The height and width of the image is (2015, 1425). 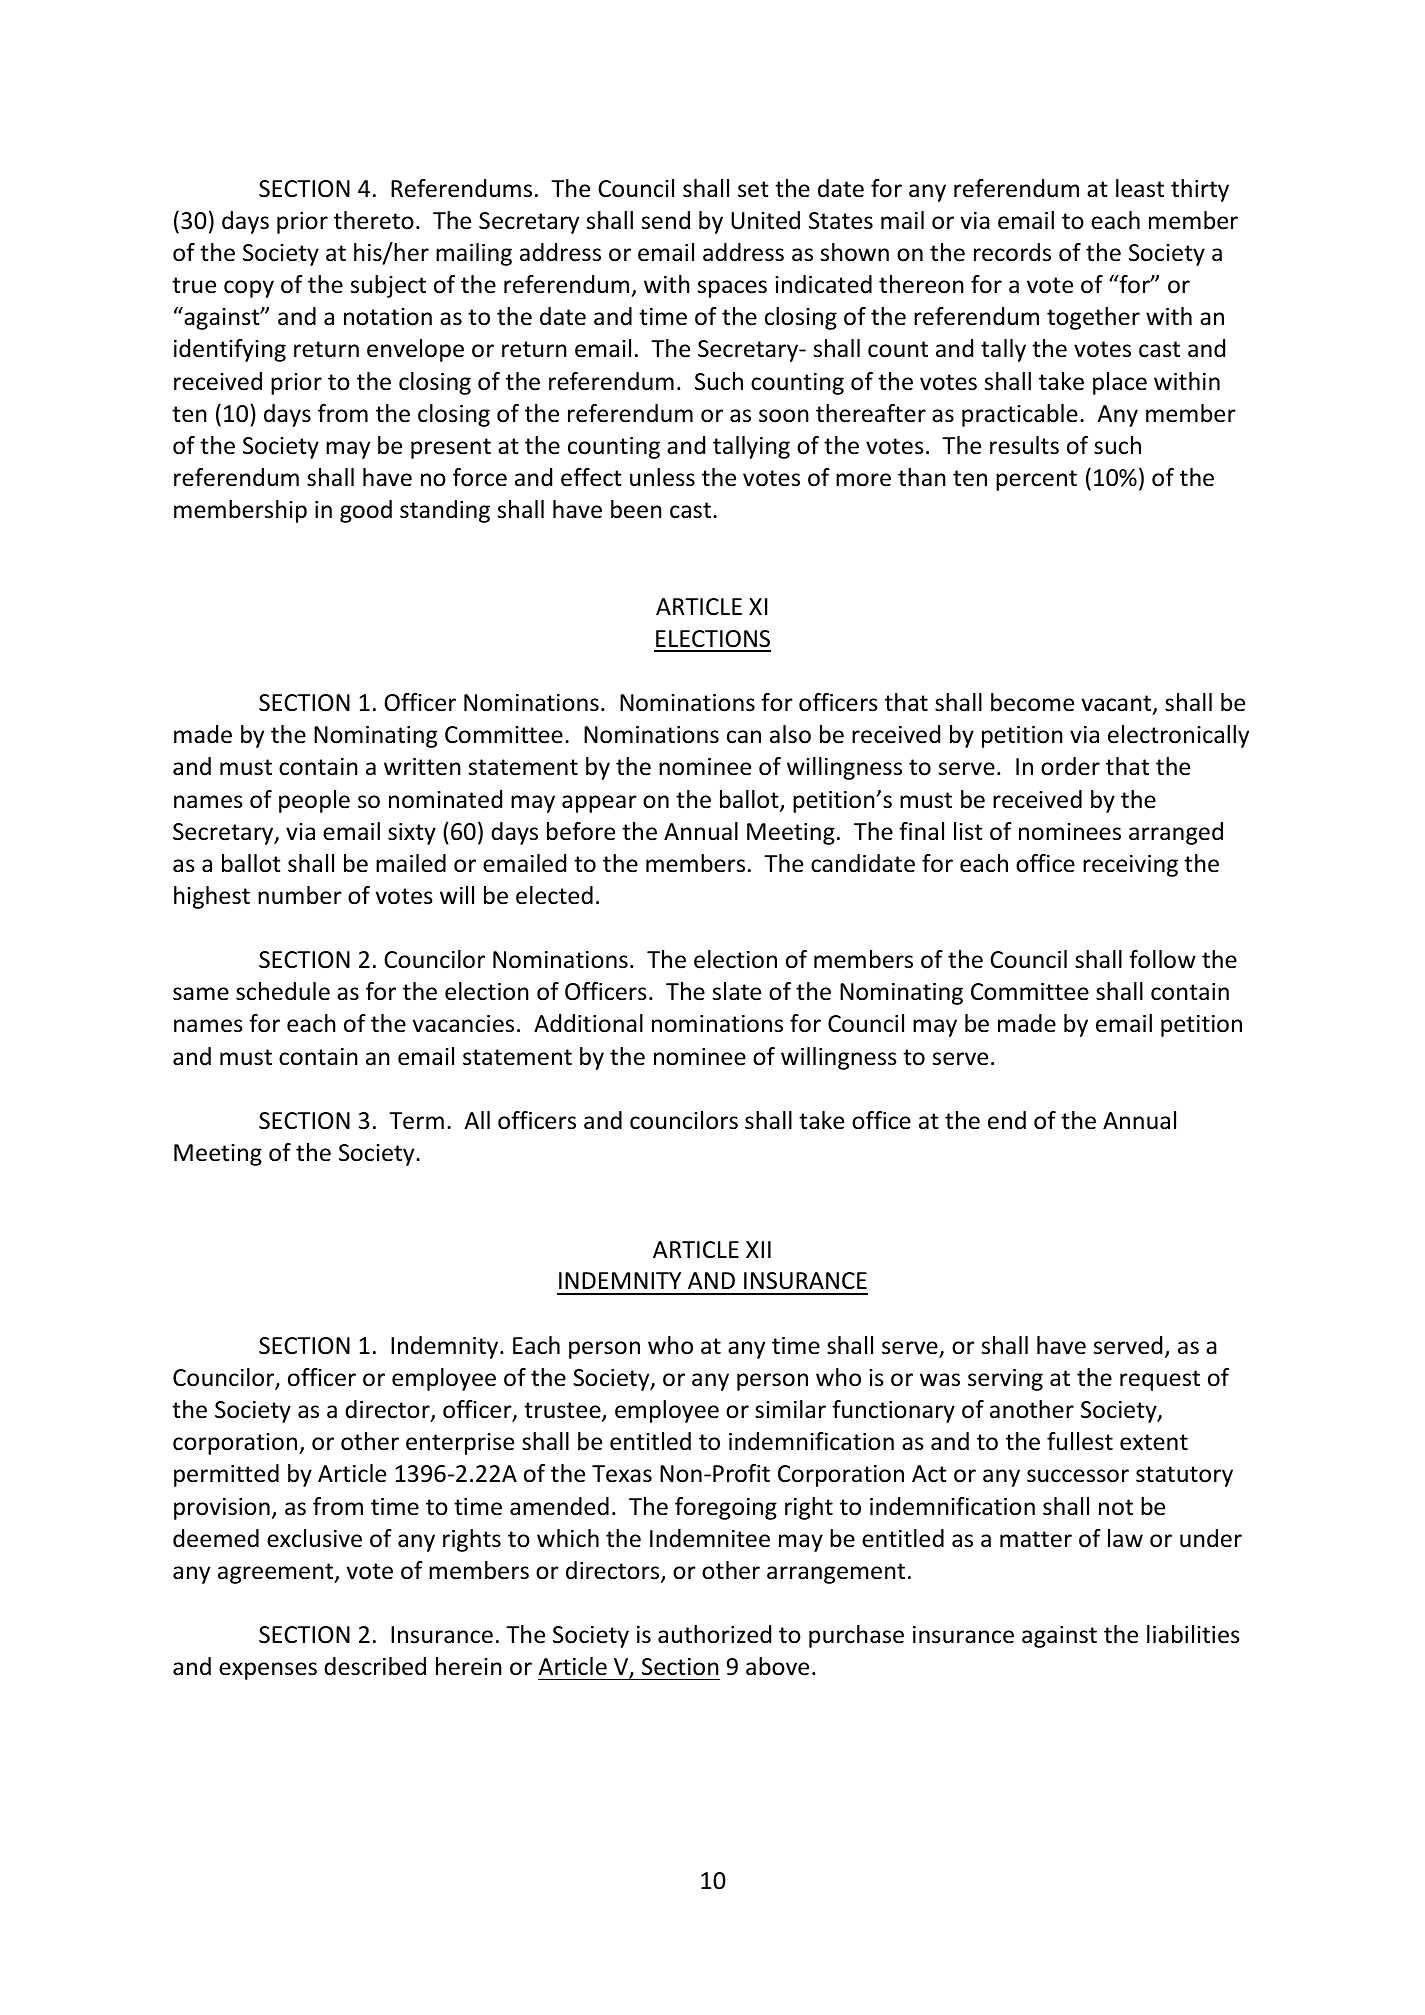 What do you see at coordinates (300, 895) in the image?
I see `number` at bounding box center [300, 895].
